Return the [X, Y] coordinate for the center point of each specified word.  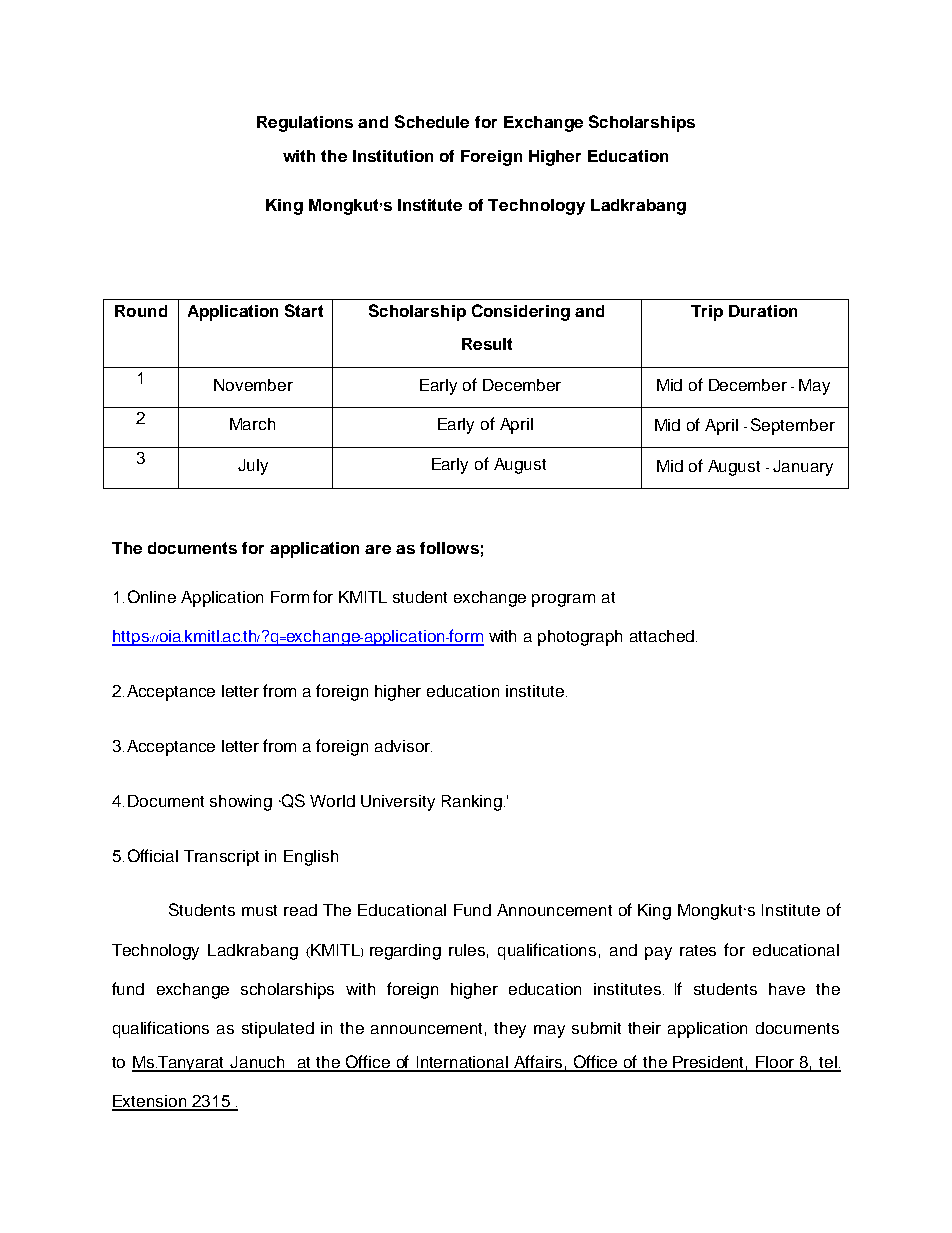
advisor [403, 746]
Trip [707, 313]
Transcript [221, 858]
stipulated [278, 1030]
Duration [763, 311]
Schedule [432, 121]
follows [449, 548]
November [253, 385]
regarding [405, 952]
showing [241, 803]
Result [487, 344]
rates [698, 950]
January [803, 468]
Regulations [305, 124]
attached [663, 636]
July [253, 467]
